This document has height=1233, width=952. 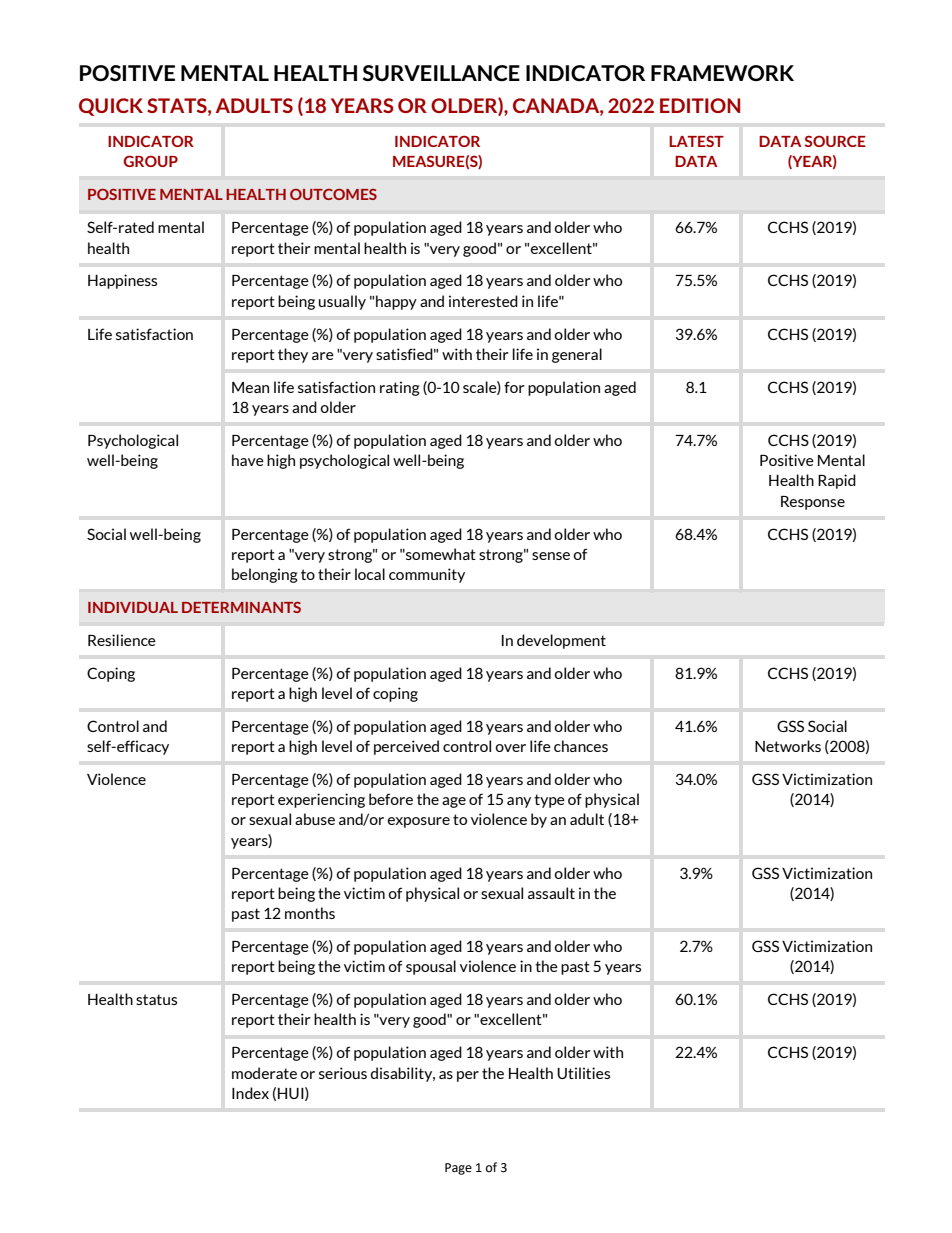 I want to click on Page, so click(x=458, y=1169).
